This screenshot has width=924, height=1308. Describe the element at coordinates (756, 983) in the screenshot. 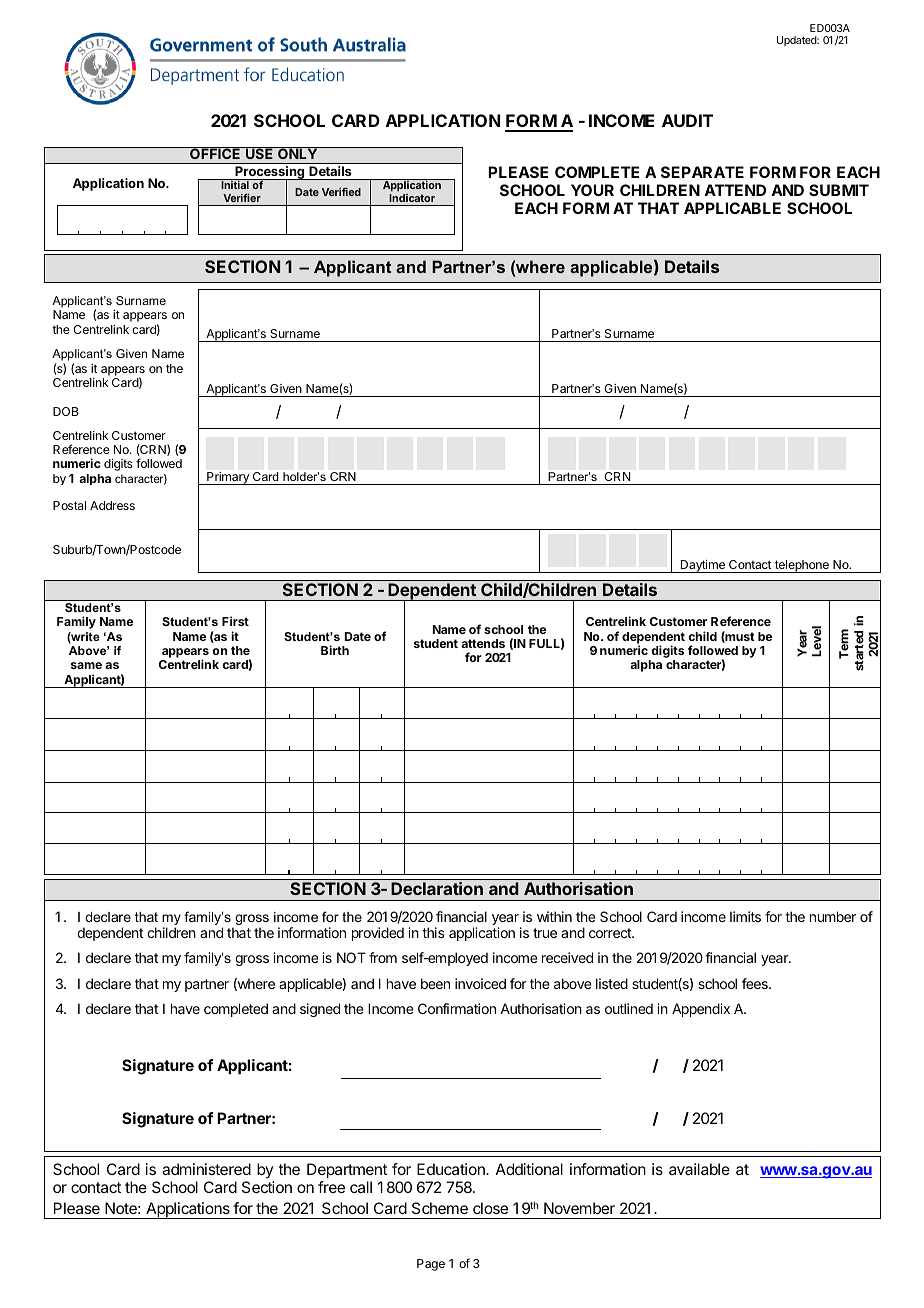

I see `fees` at that location.
